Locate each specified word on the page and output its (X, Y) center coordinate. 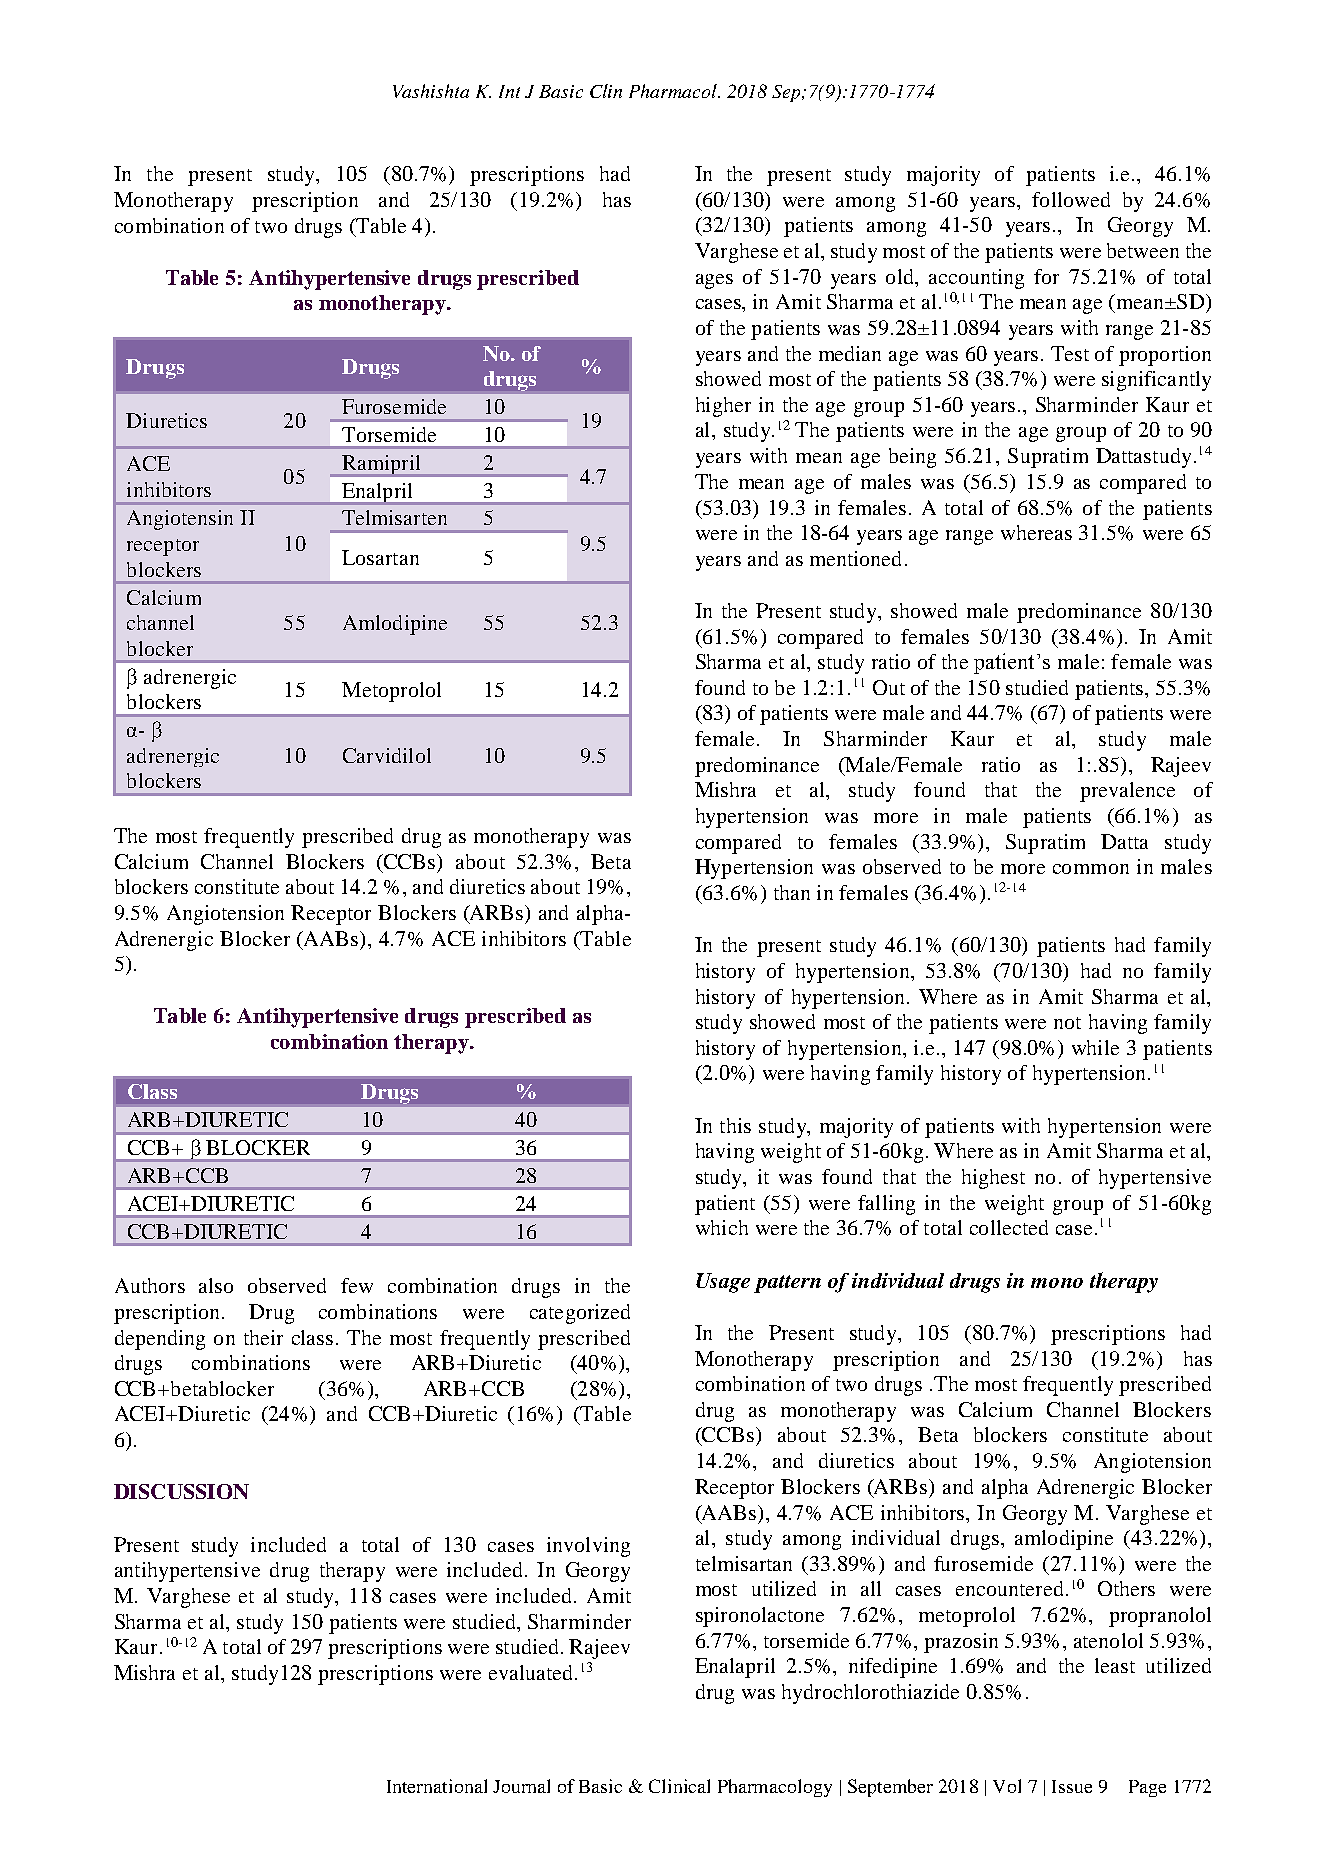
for (1046, 276)
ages (714, 281)
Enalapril (735, 1668)
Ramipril (381, 466)
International (437, 1786)
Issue (1072, 1786)
